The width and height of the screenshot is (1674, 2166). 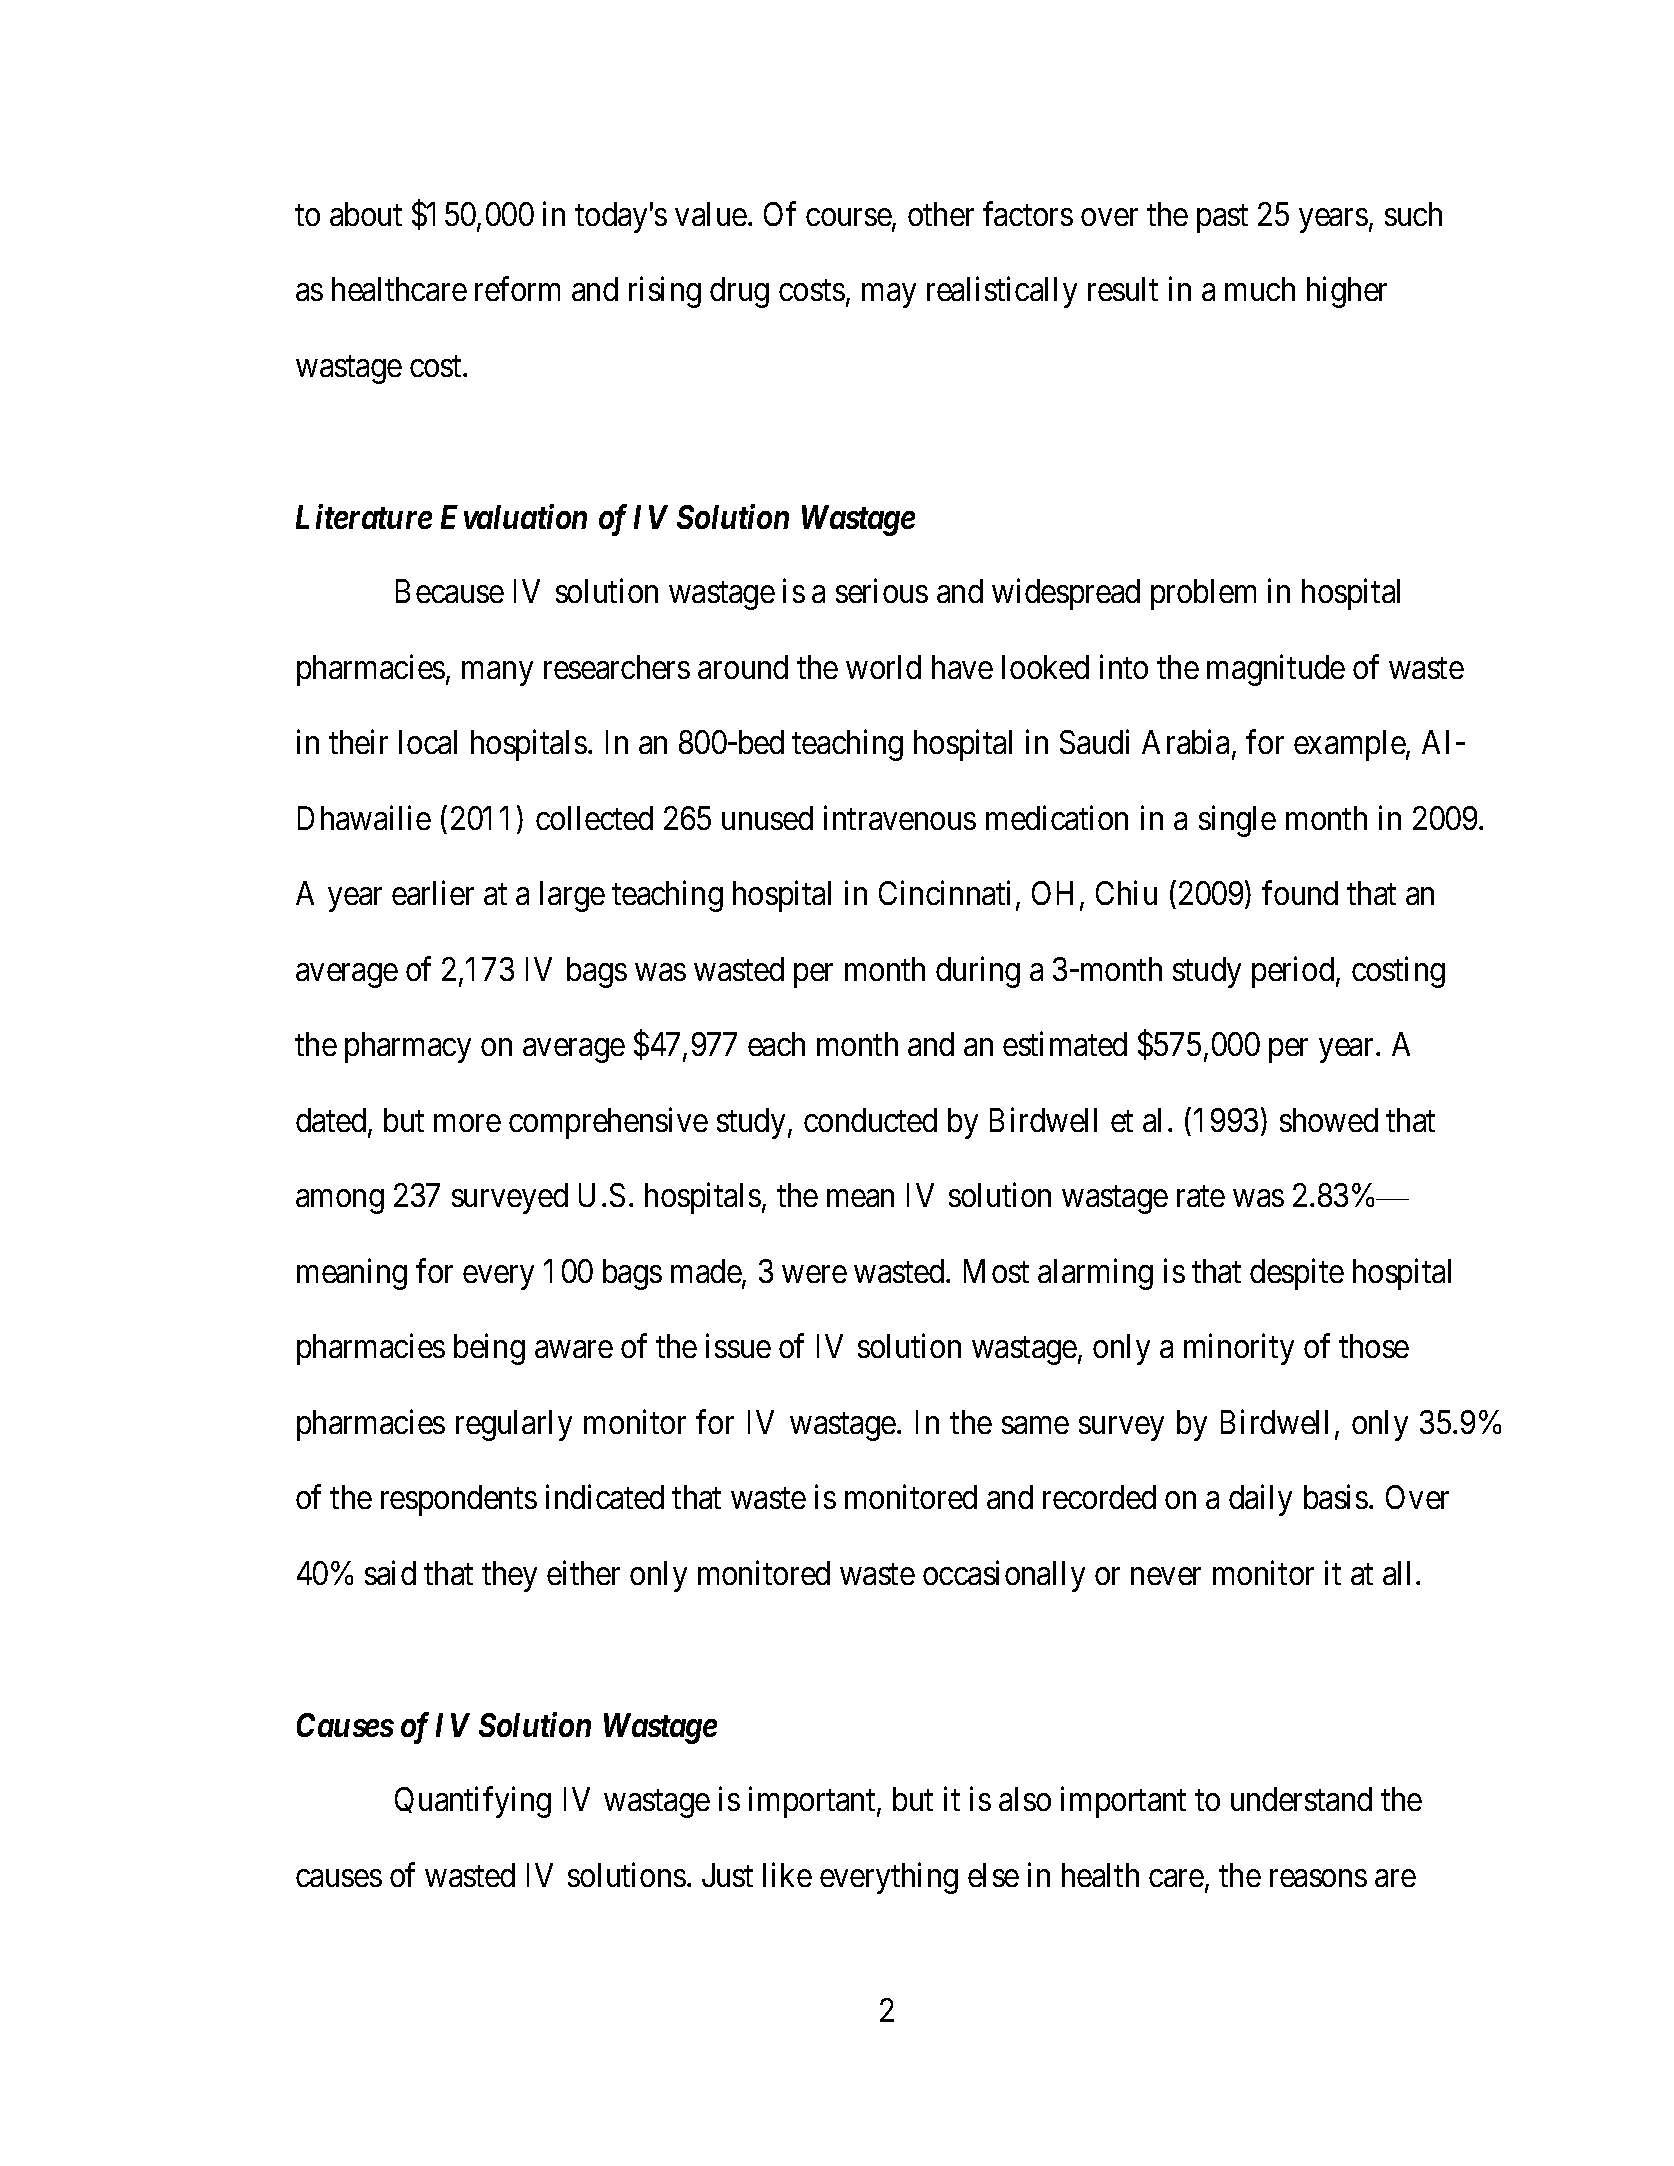 I want to click on were, so click(x=814, y=1274).
